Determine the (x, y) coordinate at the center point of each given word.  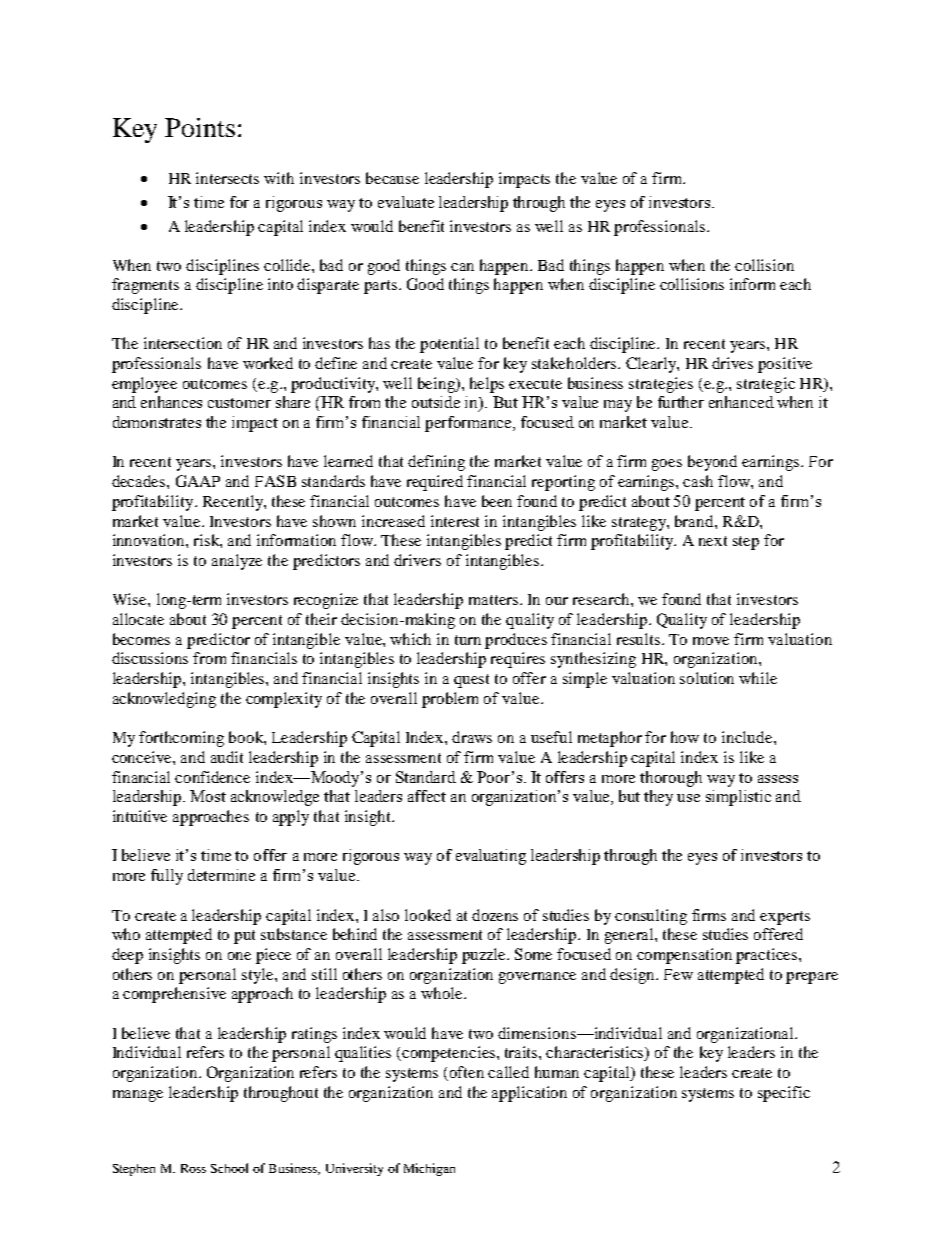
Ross (193, 1168)
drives (732, 363)
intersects (227, 178)
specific (784, 1094)
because (392, 178)
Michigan (429, 1169)
